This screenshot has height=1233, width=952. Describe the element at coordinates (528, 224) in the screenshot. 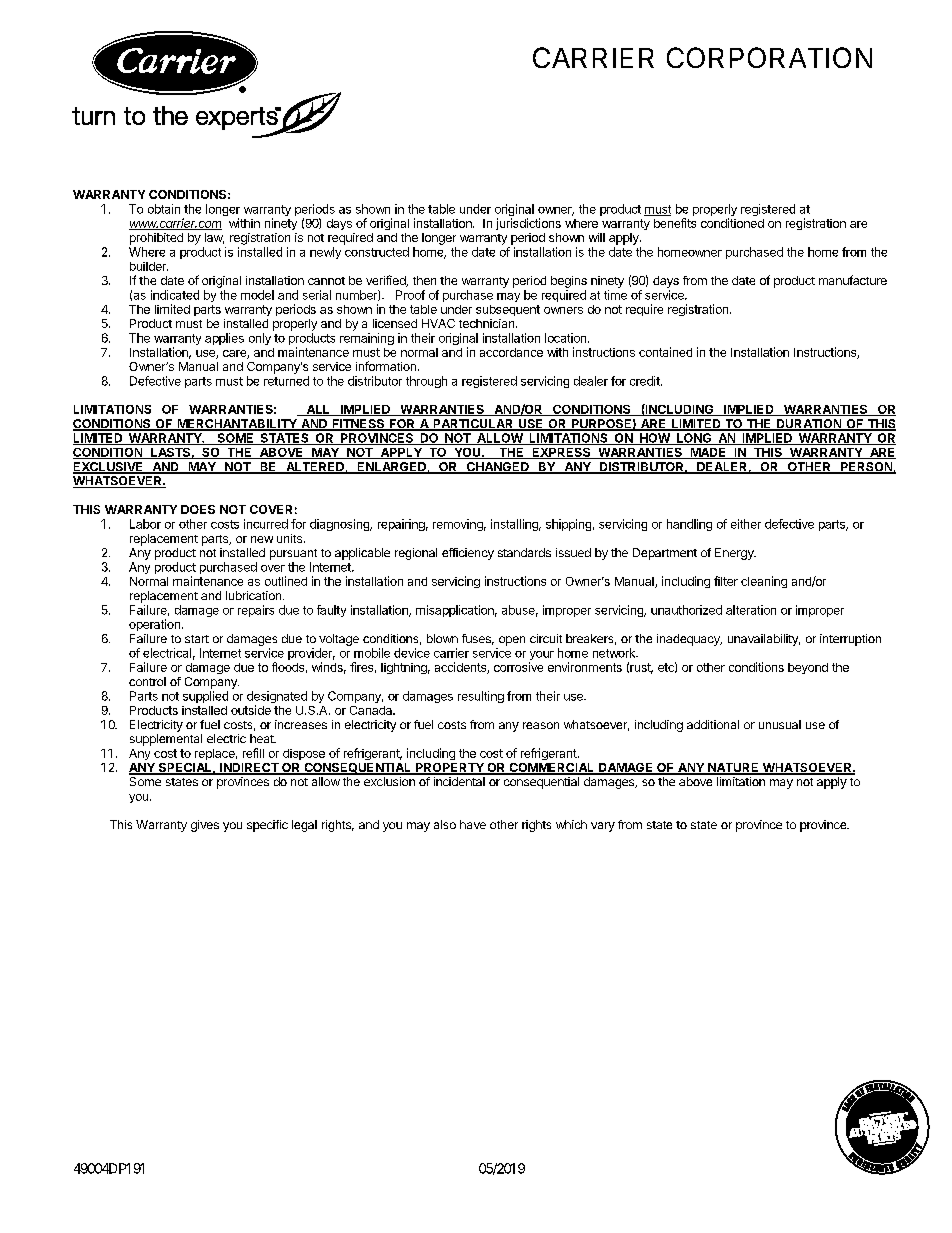

I see `jurisdictions` at that location.
